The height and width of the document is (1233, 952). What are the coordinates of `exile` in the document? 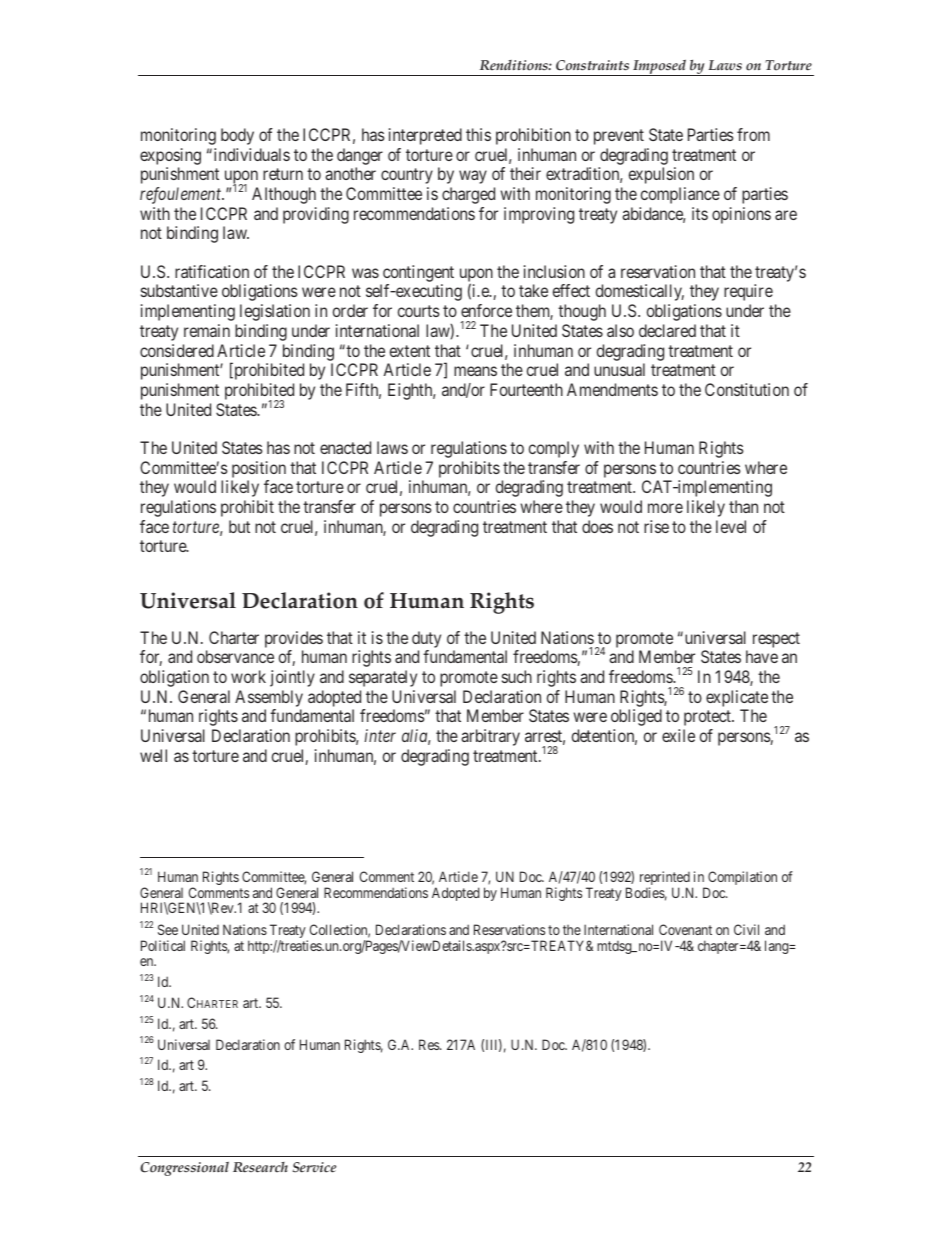 It's located at (678, 735).
